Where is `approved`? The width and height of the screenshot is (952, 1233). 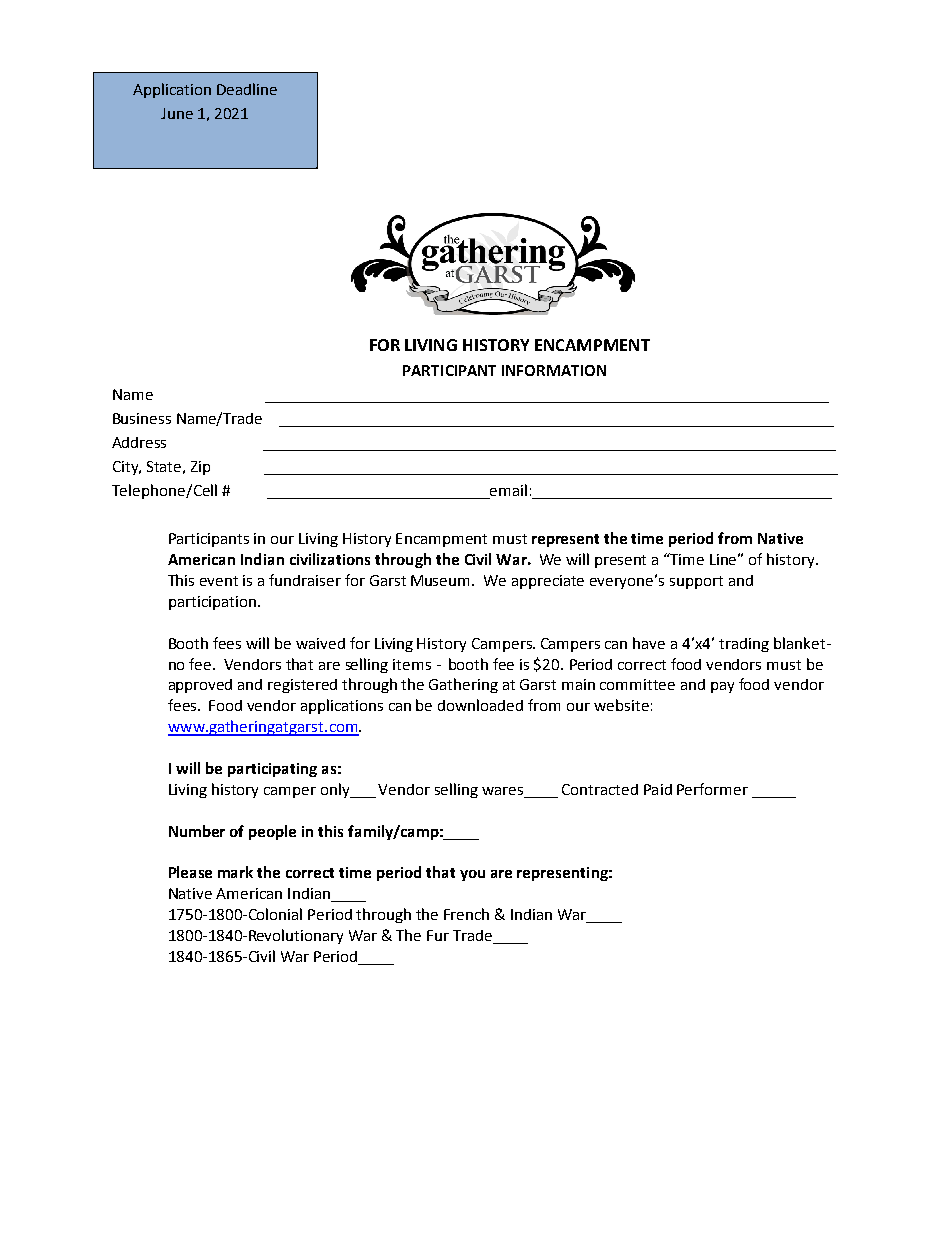
approved is located at coordinates (200, 686).
